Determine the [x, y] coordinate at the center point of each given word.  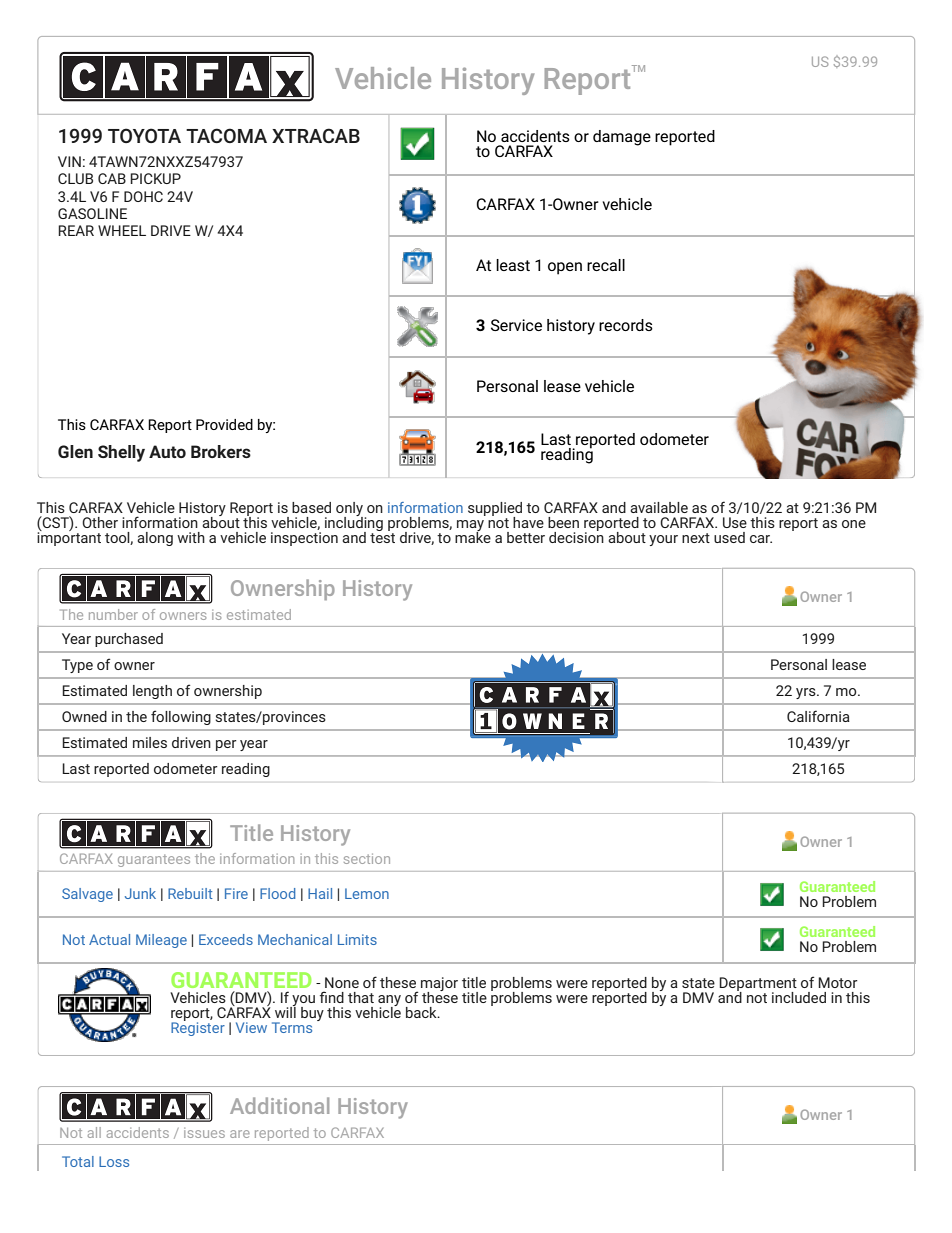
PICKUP [155, 178]
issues [204, 1133]
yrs [807, 693]
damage [622, 138]
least [513, 265]
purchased [129, 640]
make [473, 536]
